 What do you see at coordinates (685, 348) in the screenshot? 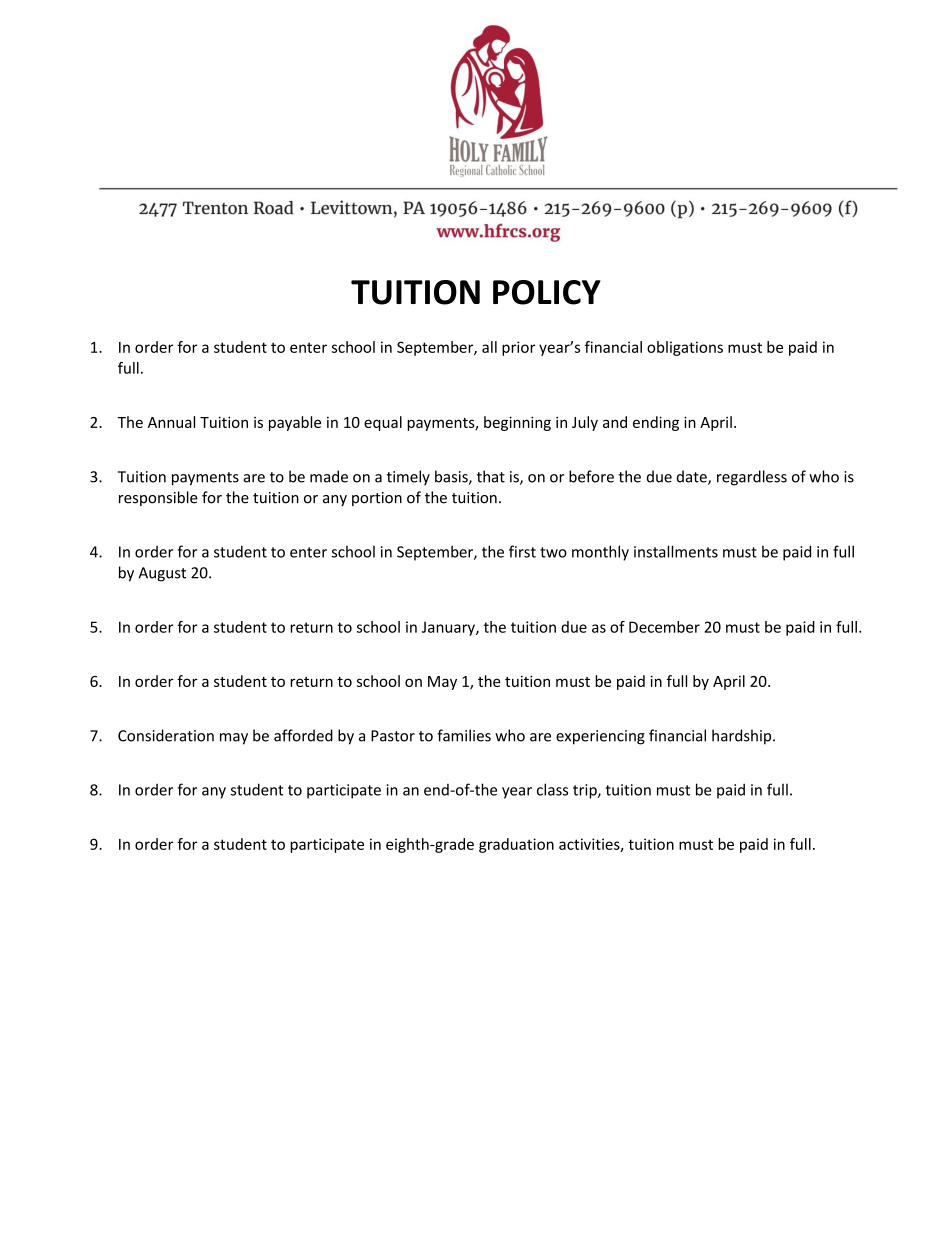
I see `obligations` at bounding box center [685, 348].
